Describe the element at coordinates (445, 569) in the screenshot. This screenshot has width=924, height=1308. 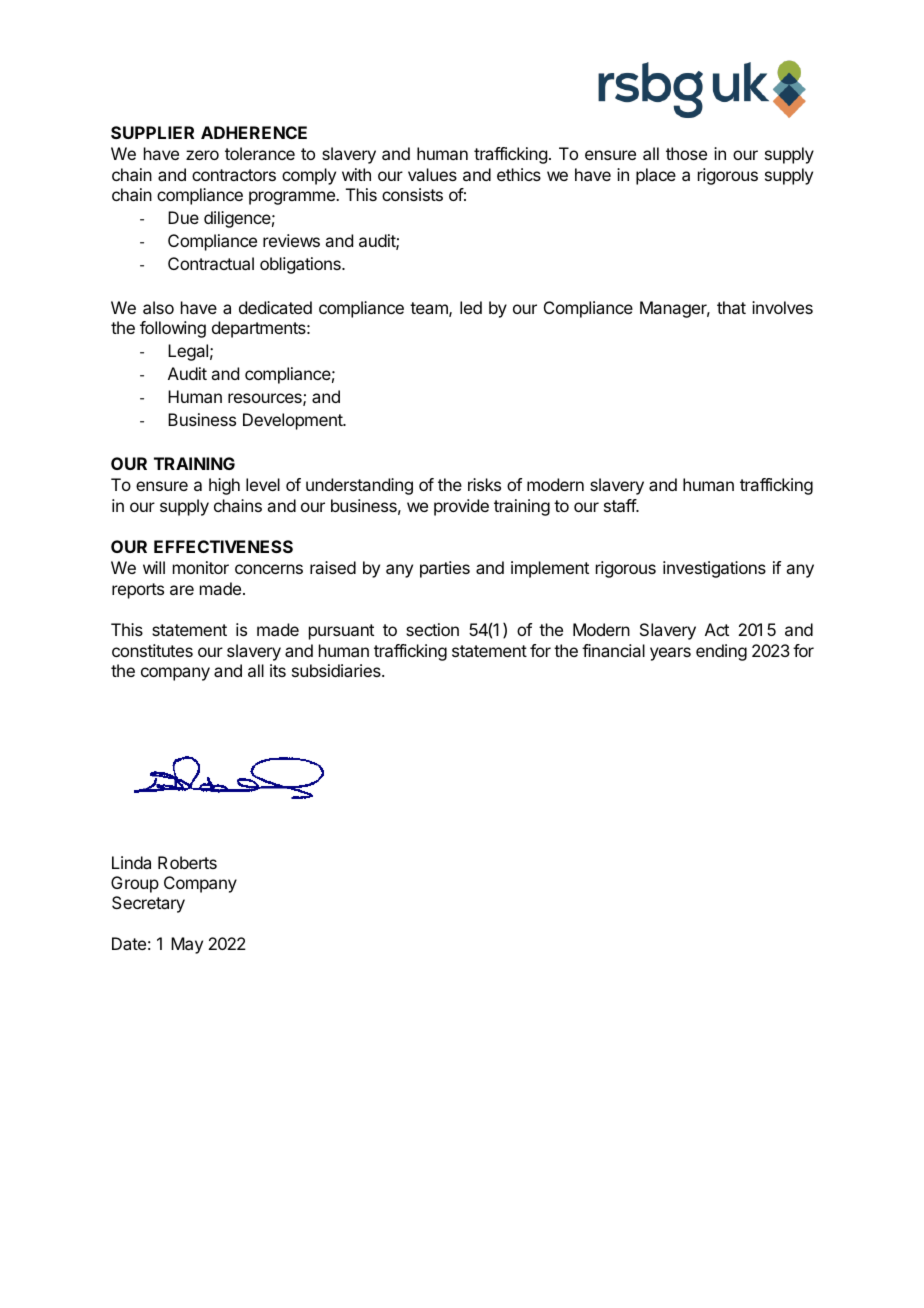
I see `parties` at that location.
